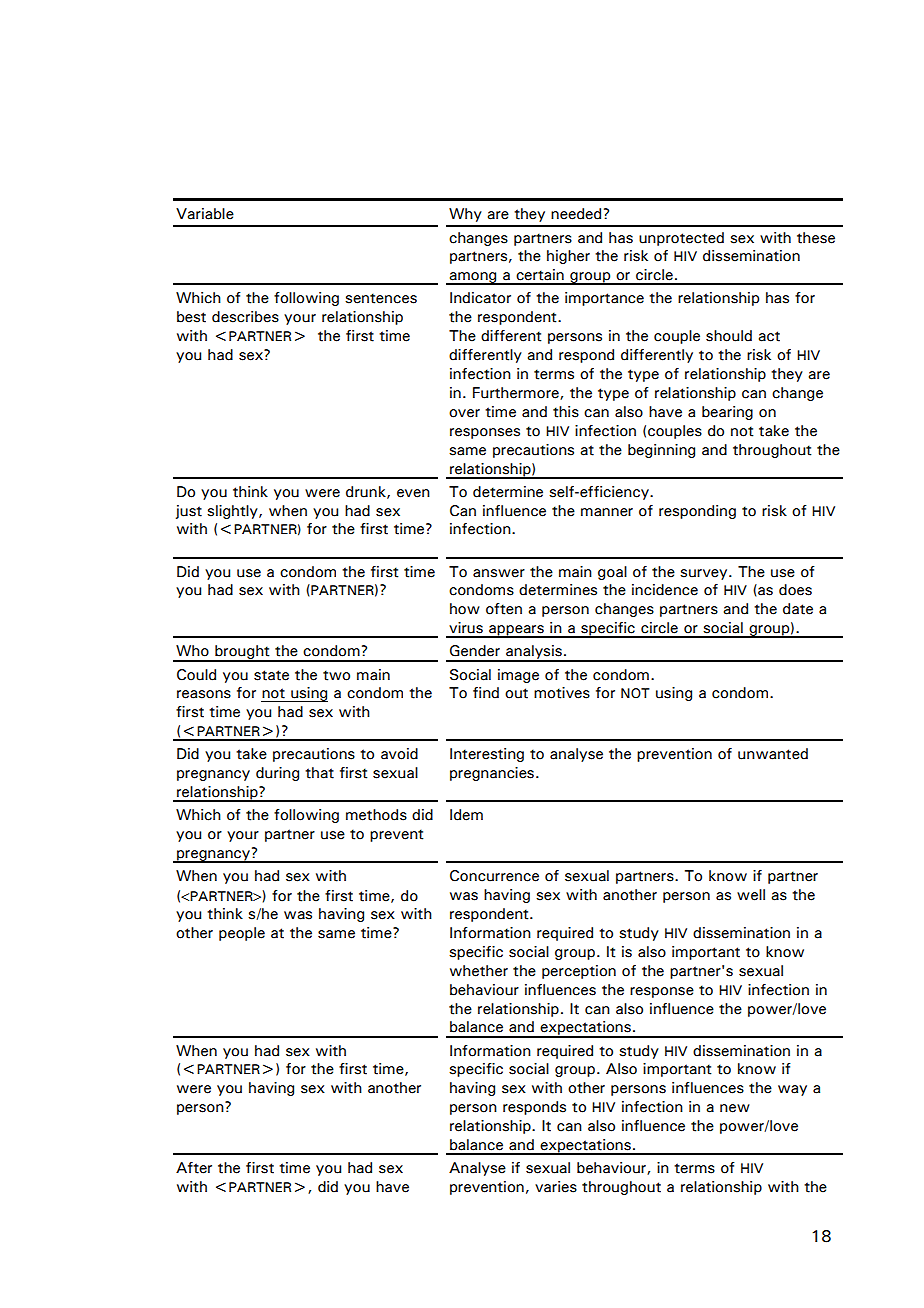 This screenshot has width=924, height=1308. What do you see at coordinates (465, 215) in the screenshot?
I see `Why` at bounding box center [465, 215].
